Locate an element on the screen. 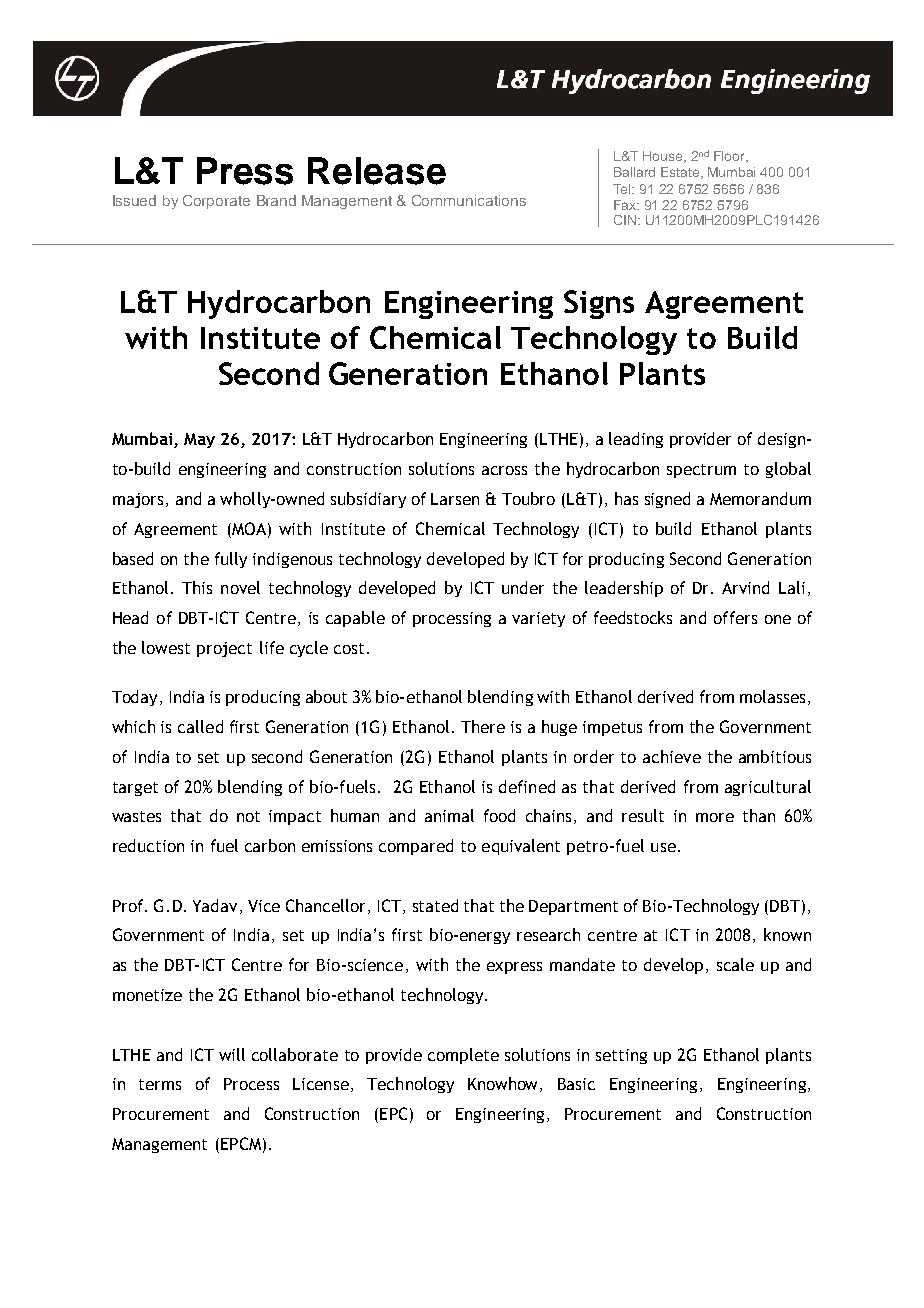  will is located at coordinates (232, 1054).
